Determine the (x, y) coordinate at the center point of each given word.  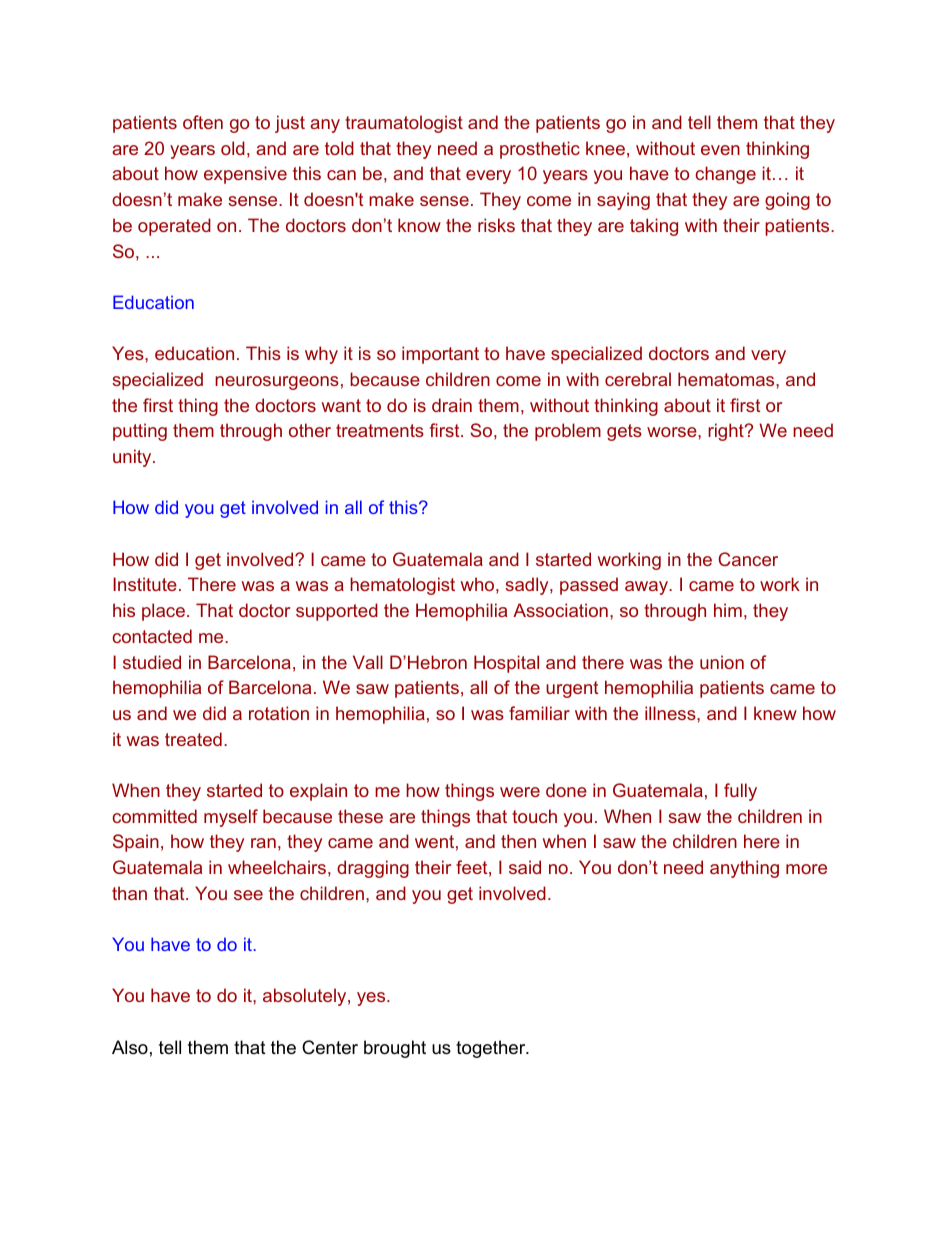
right (727, 432)
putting (140, 432)
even (720, 150)
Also (130, 1047)
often (203, 122)
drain (452, 405)
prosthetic (540, 150)
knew (775, 713)
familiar (539, 713)
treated (193, 739)
